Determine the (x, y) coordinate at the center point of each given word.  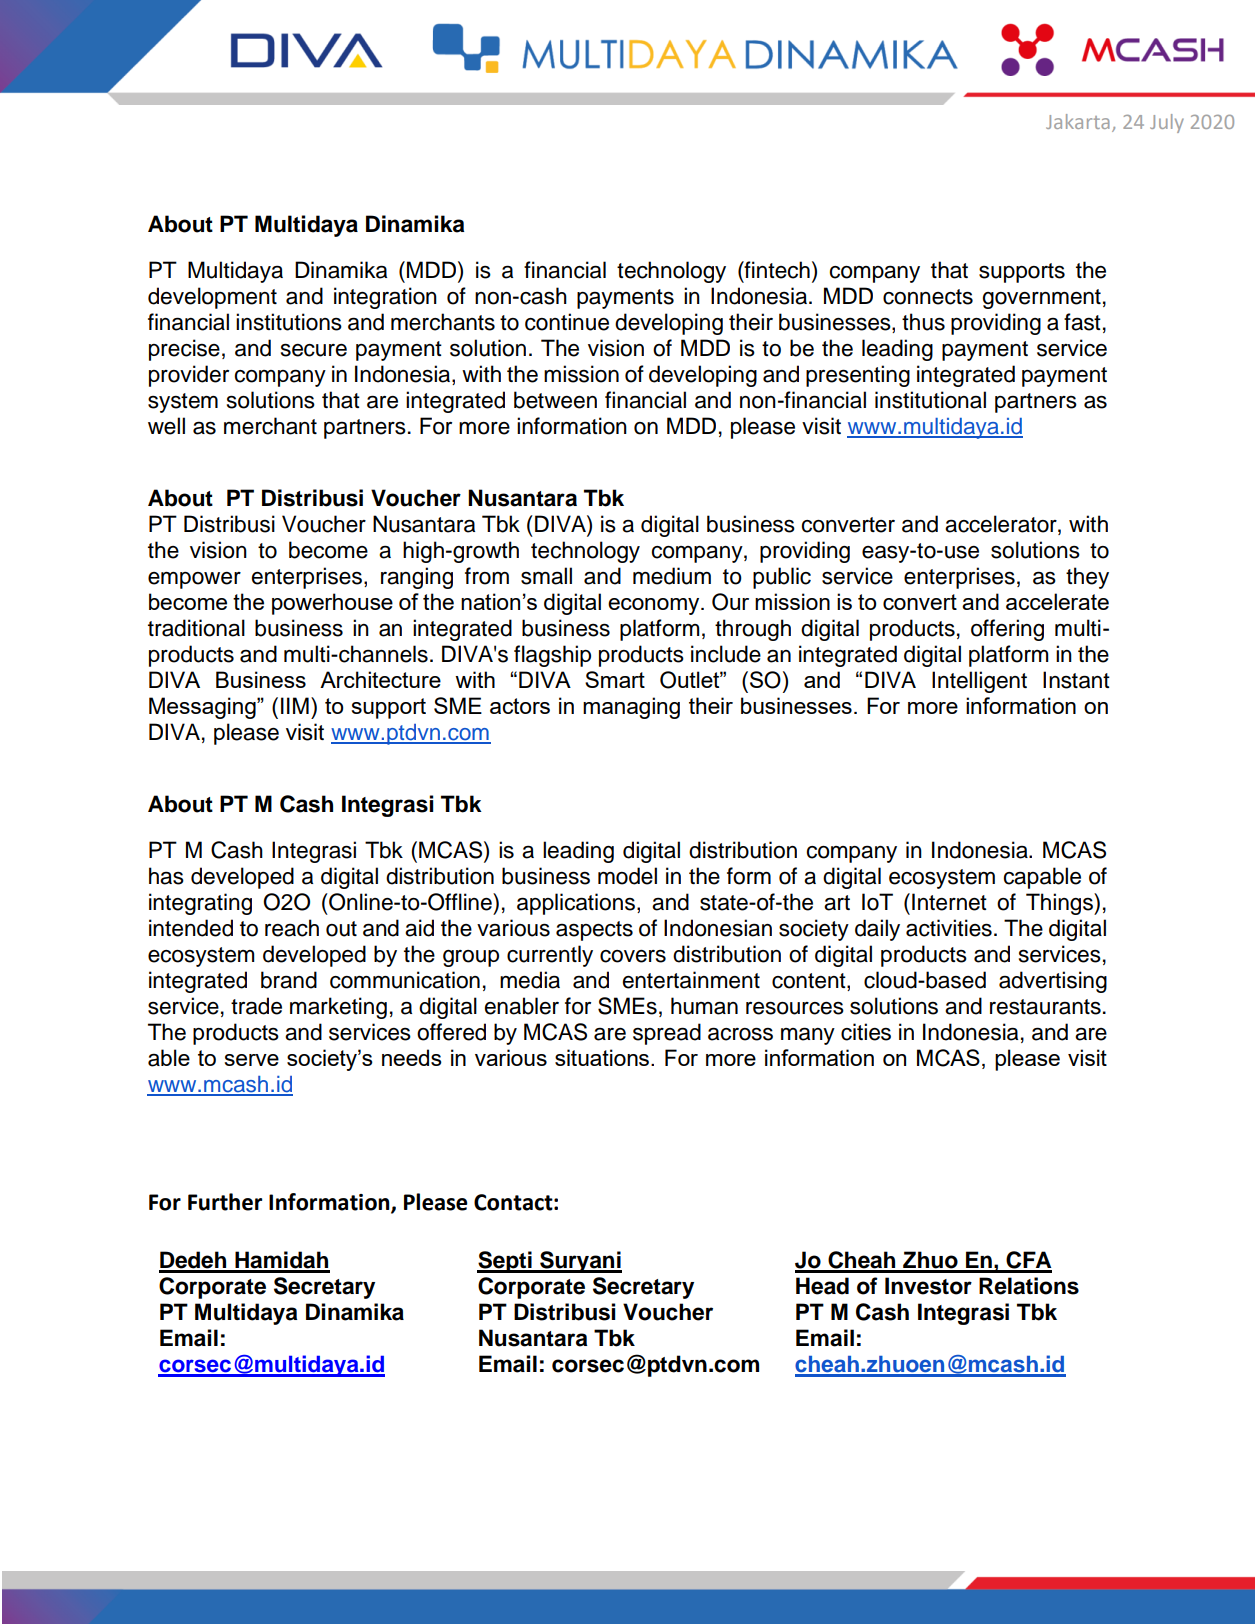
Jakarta (1078, 121)
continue (567, 322)
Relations (1029, 1286)
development (212, 298)
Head (822, 1286)
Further (225, 1202)
